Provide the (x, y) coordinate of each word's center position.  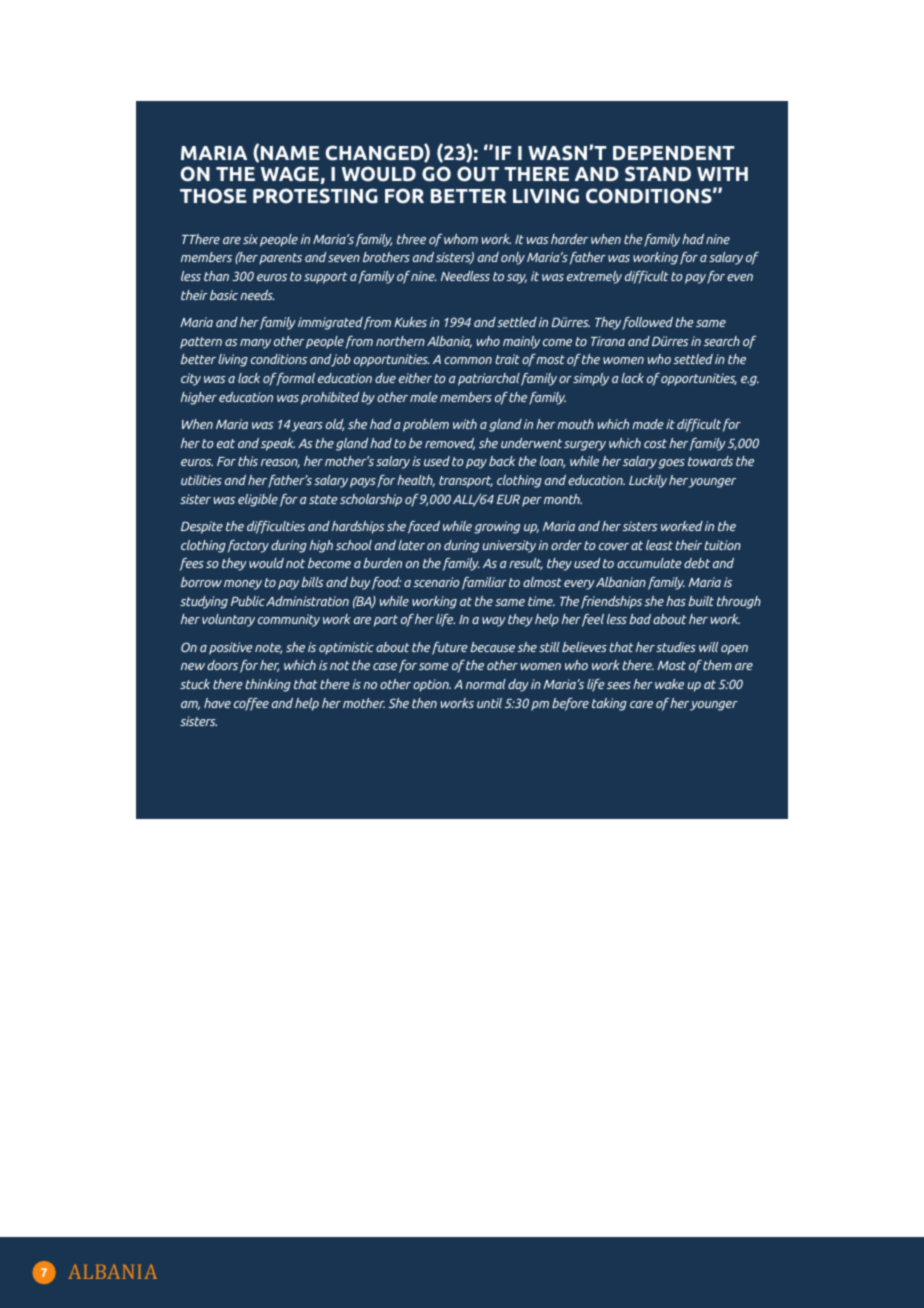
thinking (268, 685)
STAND (658, 174)
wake (669, 684)
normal (486, 684)
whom (461, 239)
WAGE (290, 174)
